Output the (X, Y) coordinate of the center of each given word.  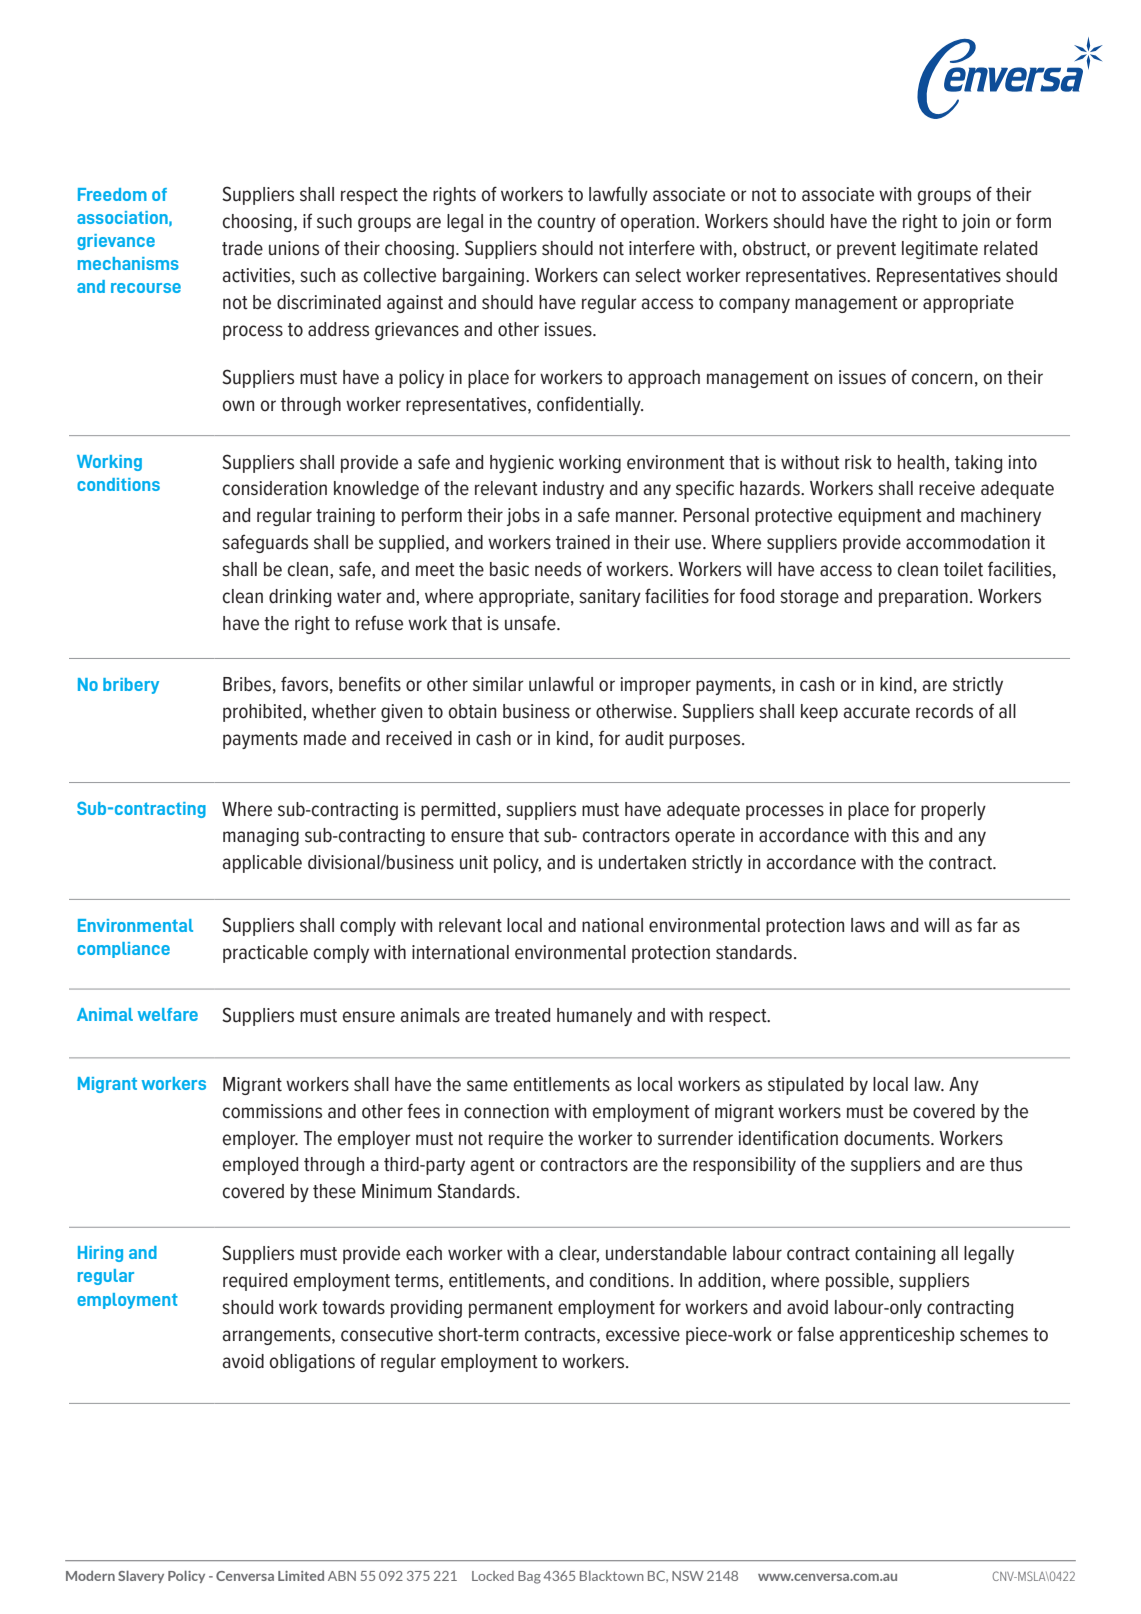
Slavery (141, 1576)
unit (474, 862)
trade (242, 248)
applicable (262, 864)
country (567, 223)
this (905, 835)
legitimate (940, 250)
